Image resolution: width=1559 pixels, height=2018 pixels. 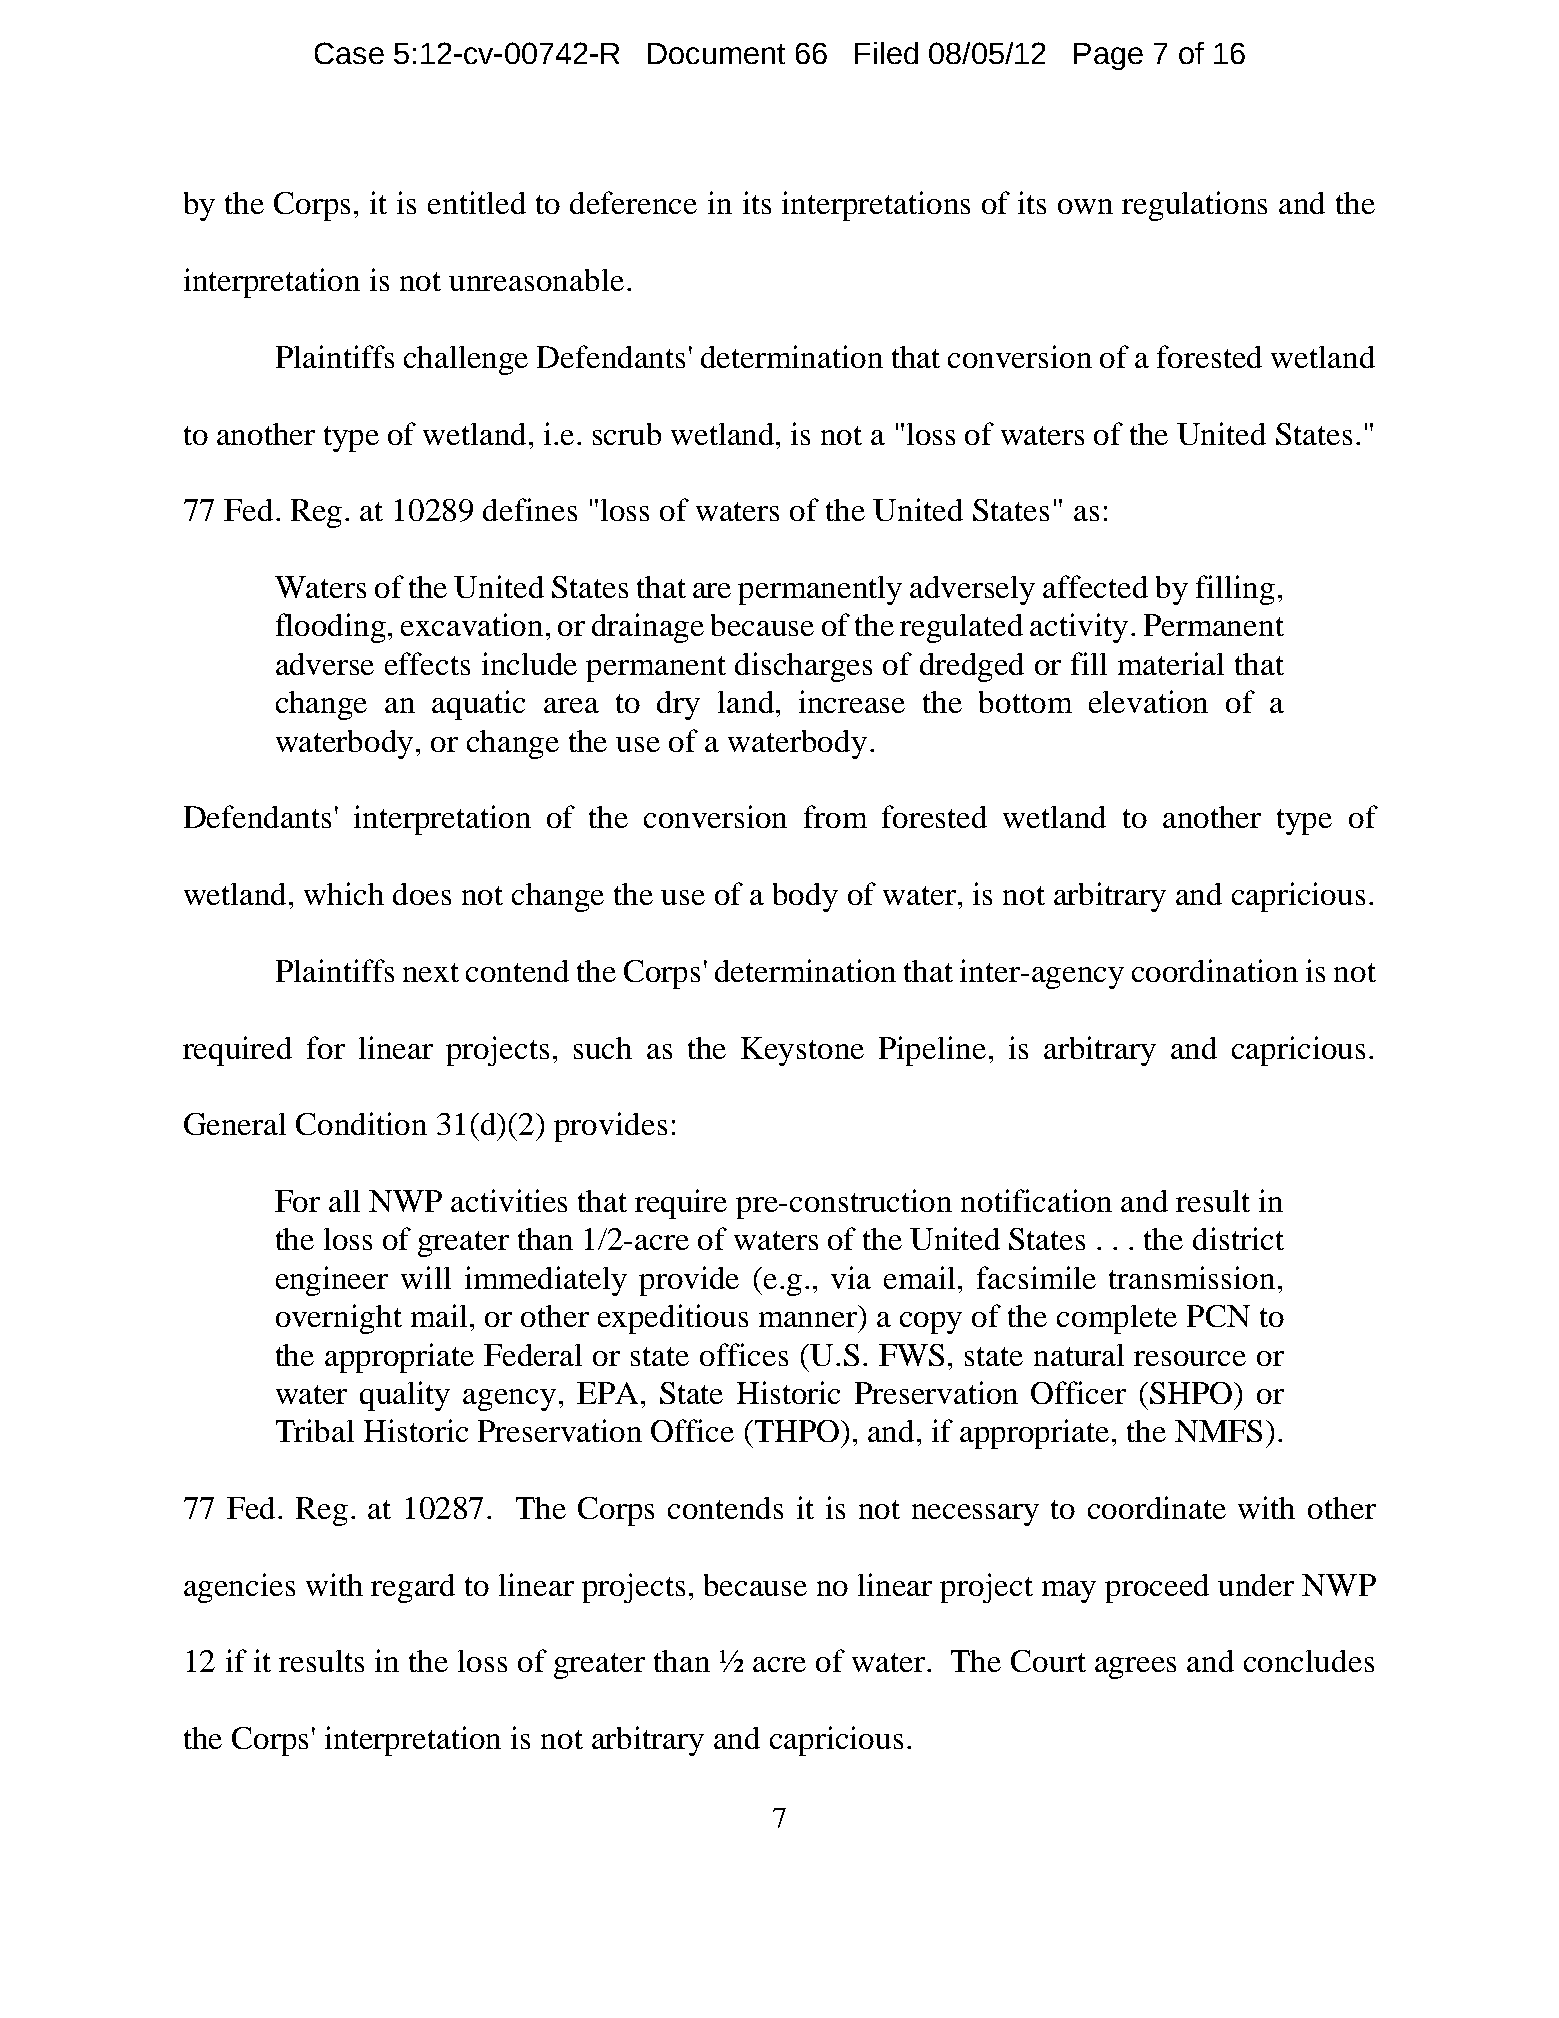 I want to click on Keystone, so click(x=802, y=1051).
